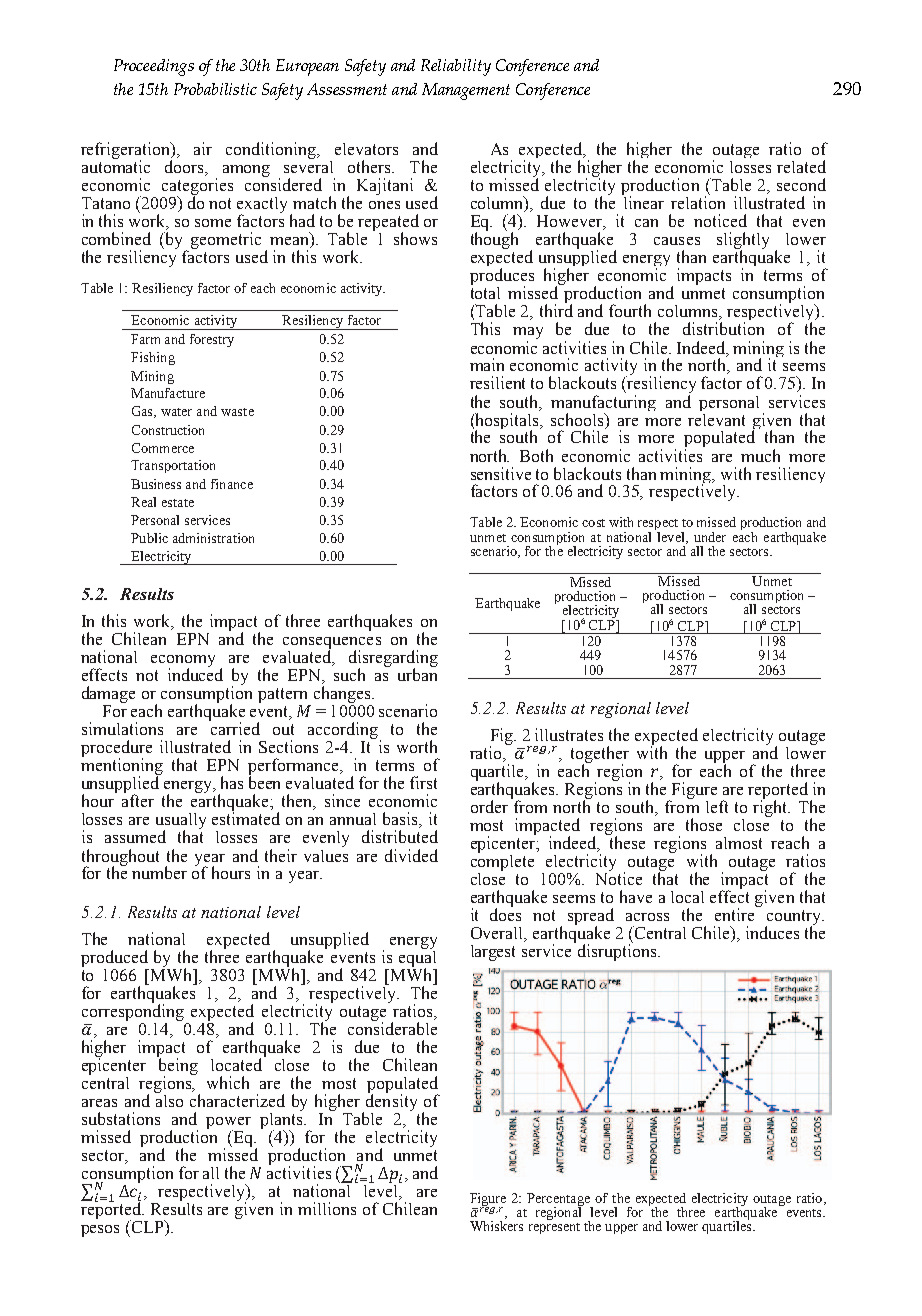 This document has width=922, height=1316. What do you see at coordinates (215, 89) in the document?
I see `Probabilistic` at bounding box center [215, 89].
